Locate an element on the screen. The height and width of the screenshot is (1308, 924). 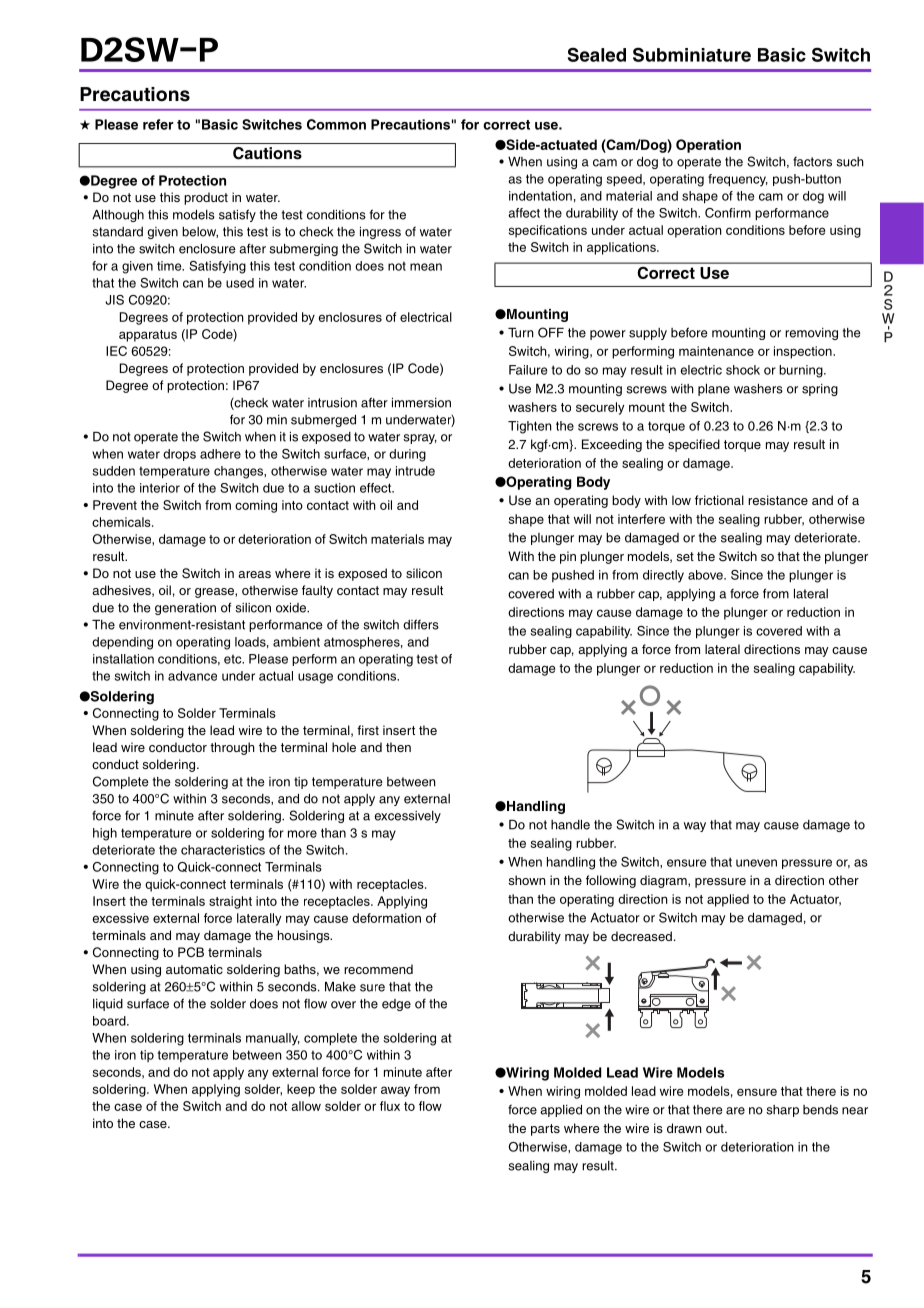
uneven is located at coordinates (756, 863).
